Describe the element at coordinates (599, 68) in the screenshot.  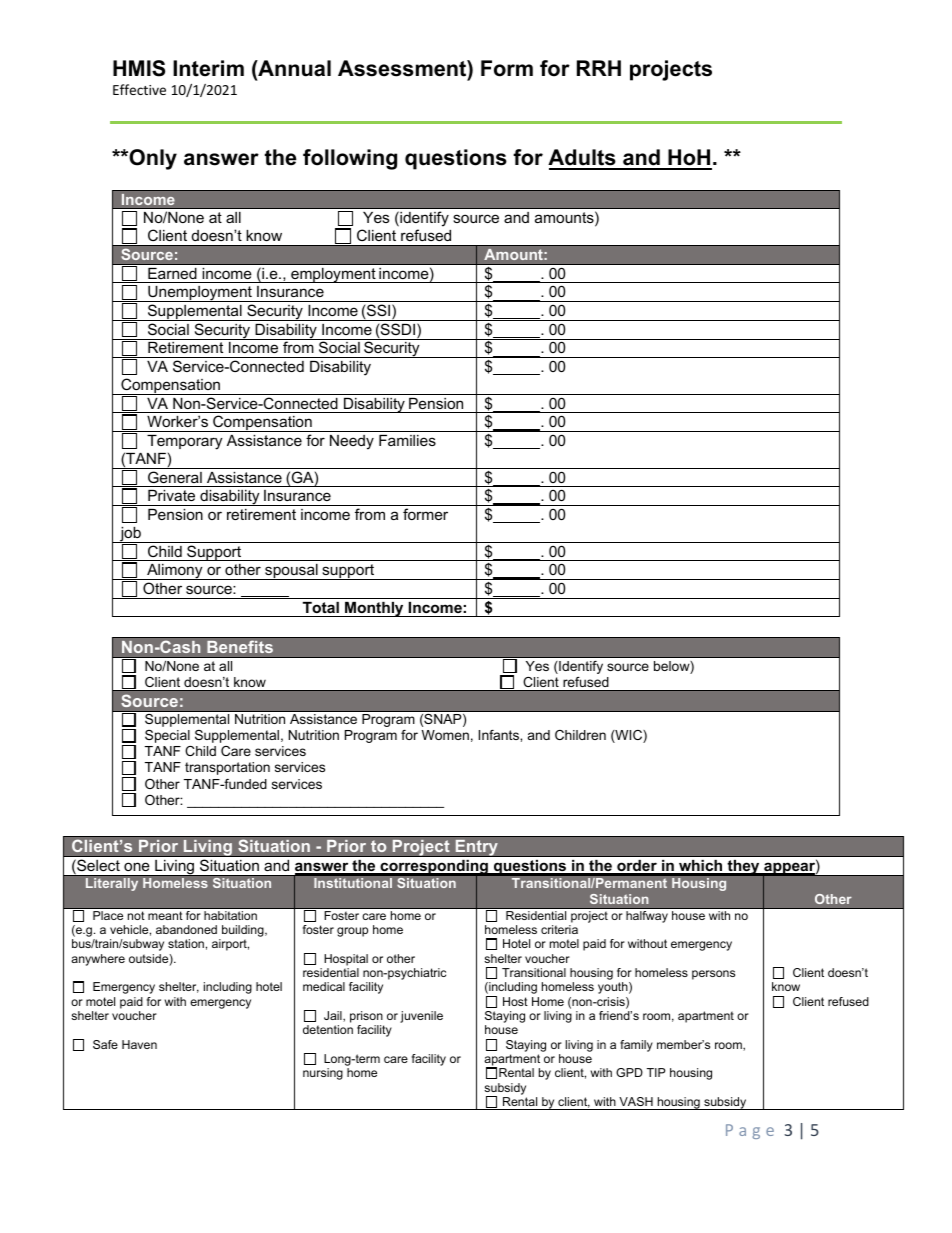
I see `RRH` at that location.
